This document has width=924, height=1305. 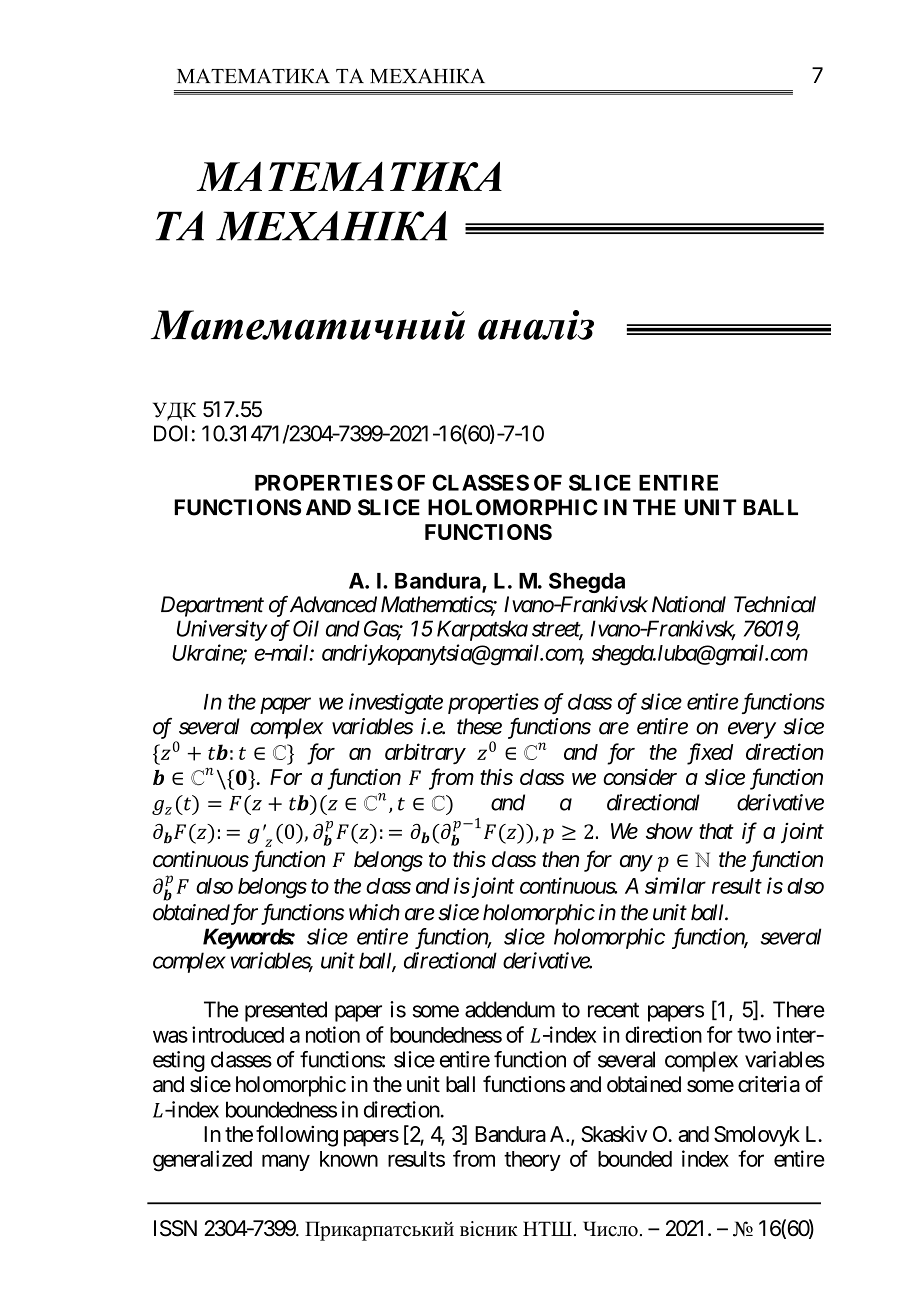 I want to click on National, so click(x=689, y=604).
